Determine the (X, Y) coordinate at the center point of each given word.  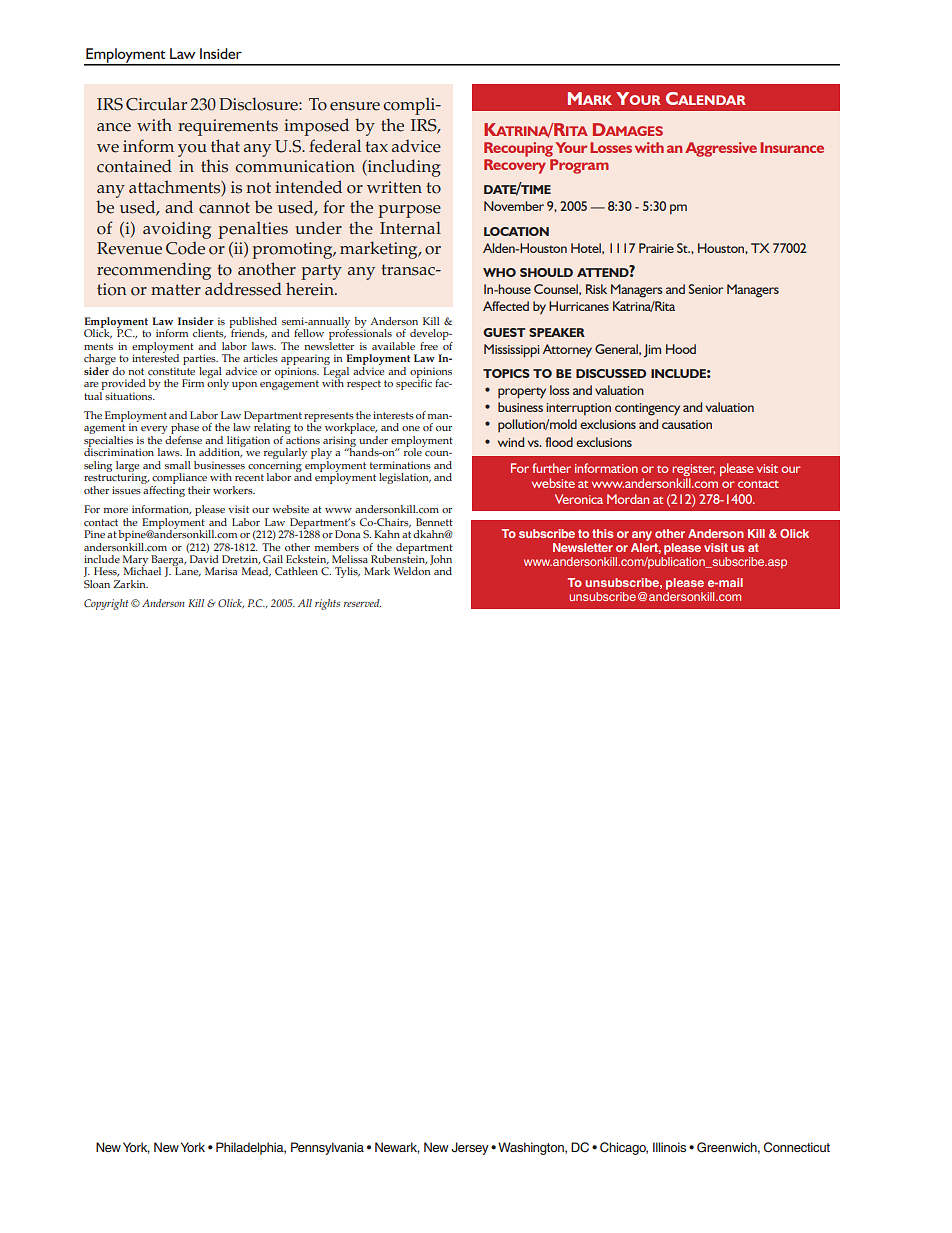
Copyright (106, 604)
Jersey (470, 1148)
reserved (362, 603)
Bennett (434, 522)
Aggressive (721, 149)
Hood (681, 349)
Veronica (579, 499)
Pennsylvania (327, 1148)
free (429, 346)
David (204, 559)
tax (376, 146)
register (693, 470)
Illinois (669, 1147)
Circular (156, 104)
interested (155, 357)
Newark (397, 1148)
